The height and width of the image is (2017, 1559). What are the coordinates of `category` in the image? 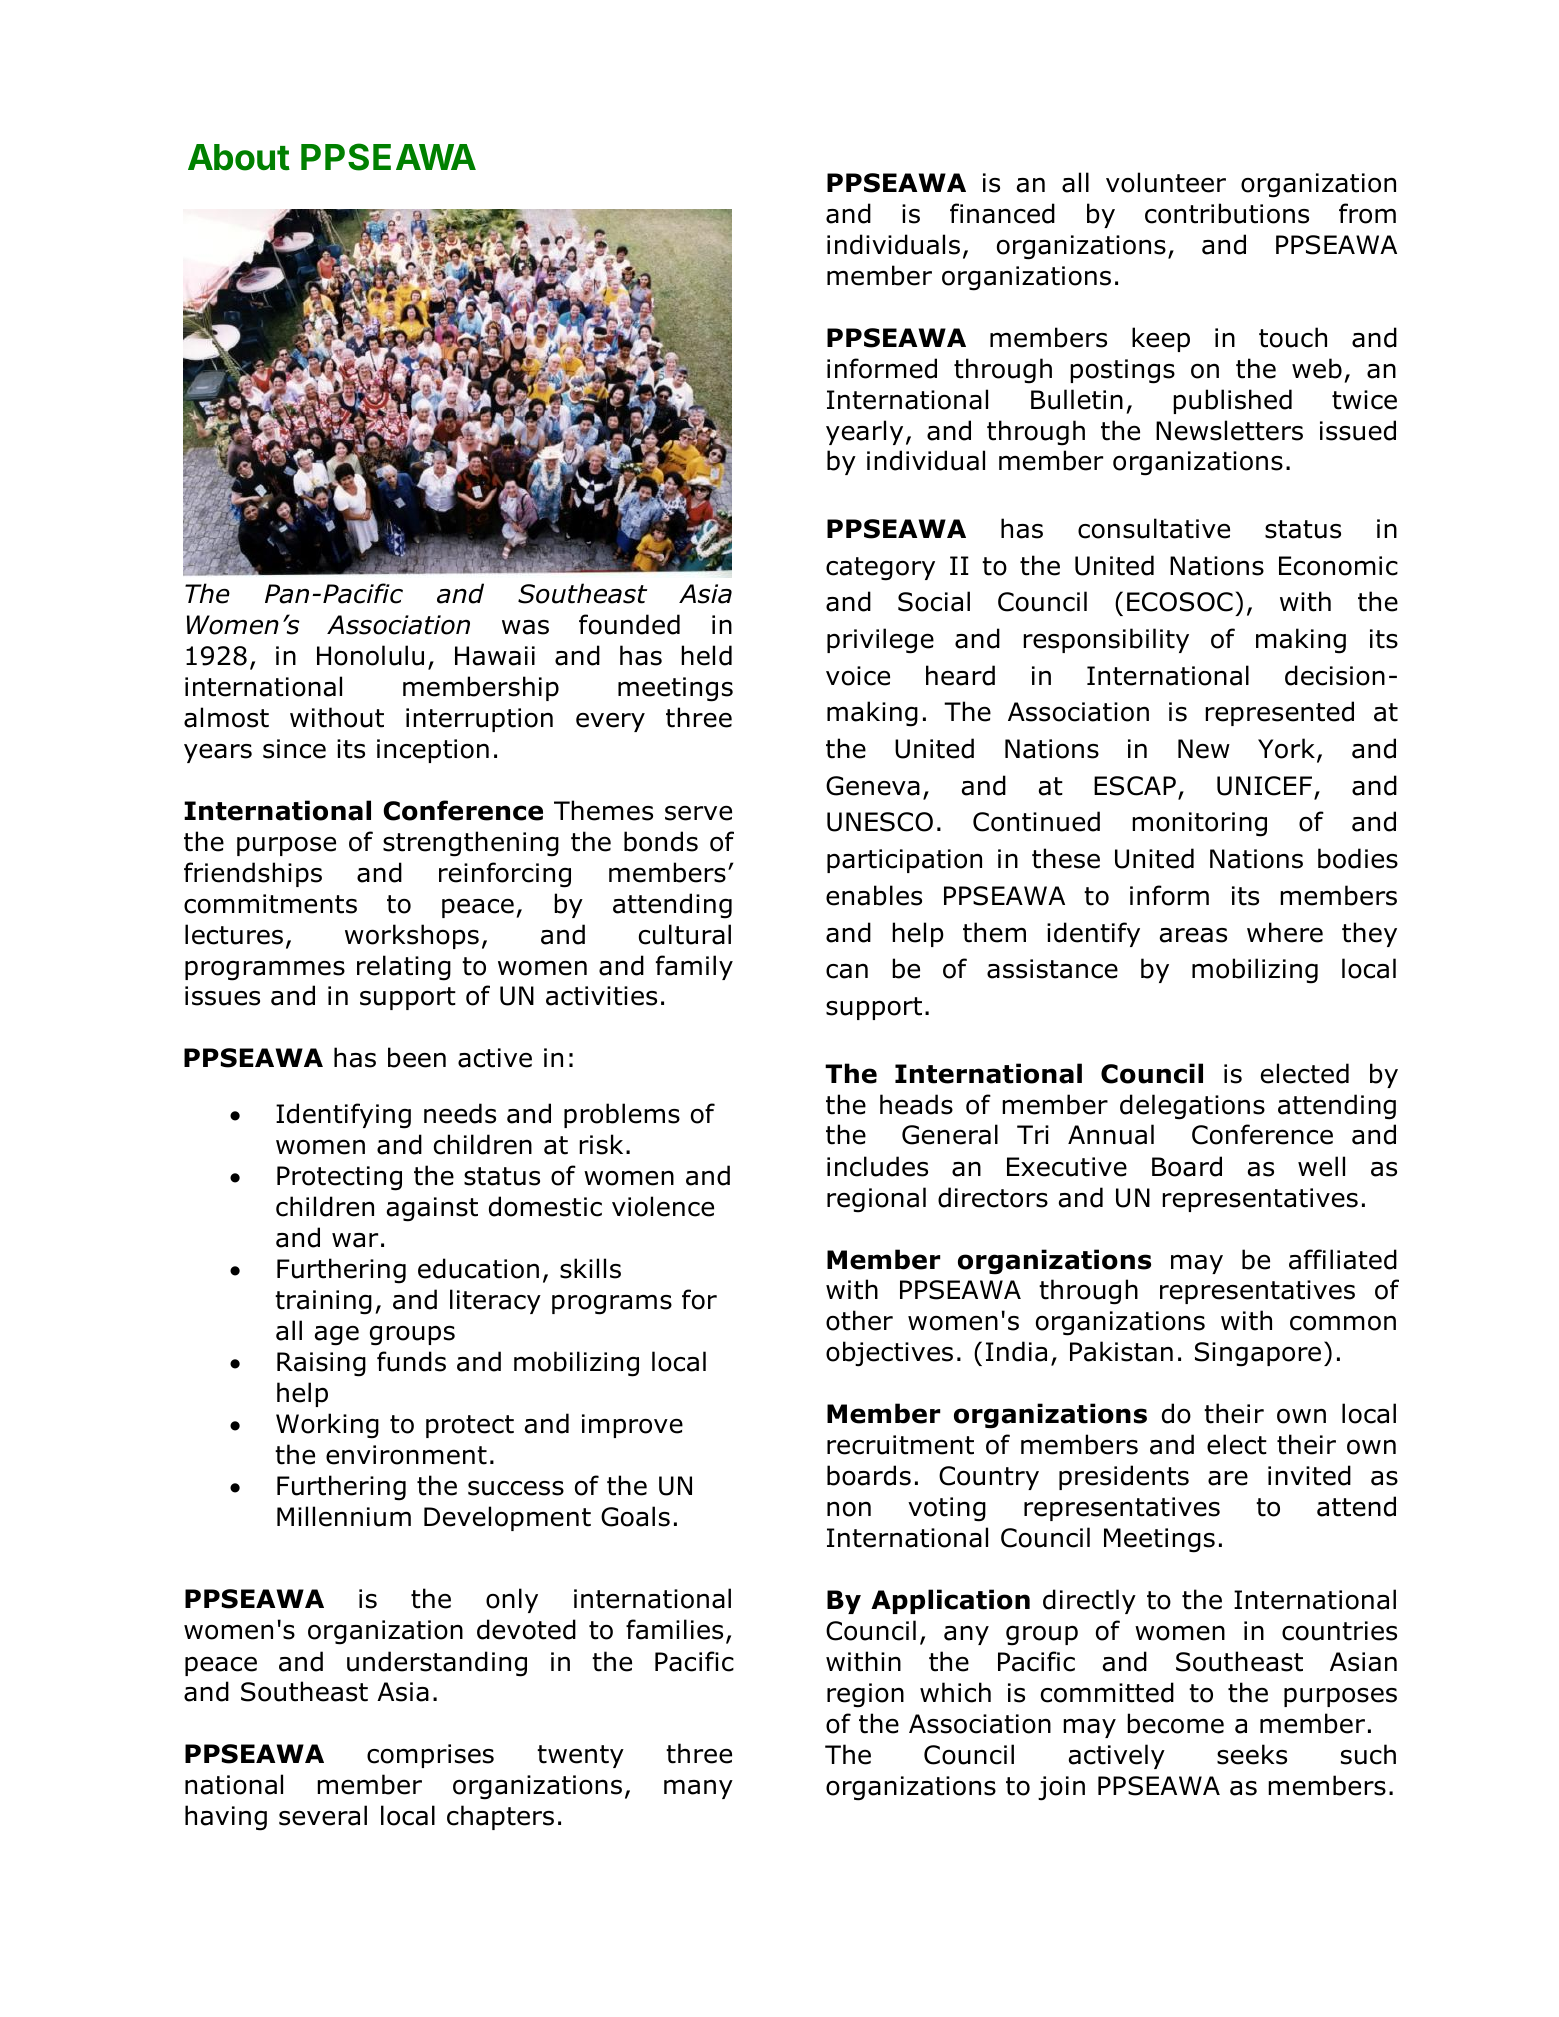 It's located at (880, 569).
